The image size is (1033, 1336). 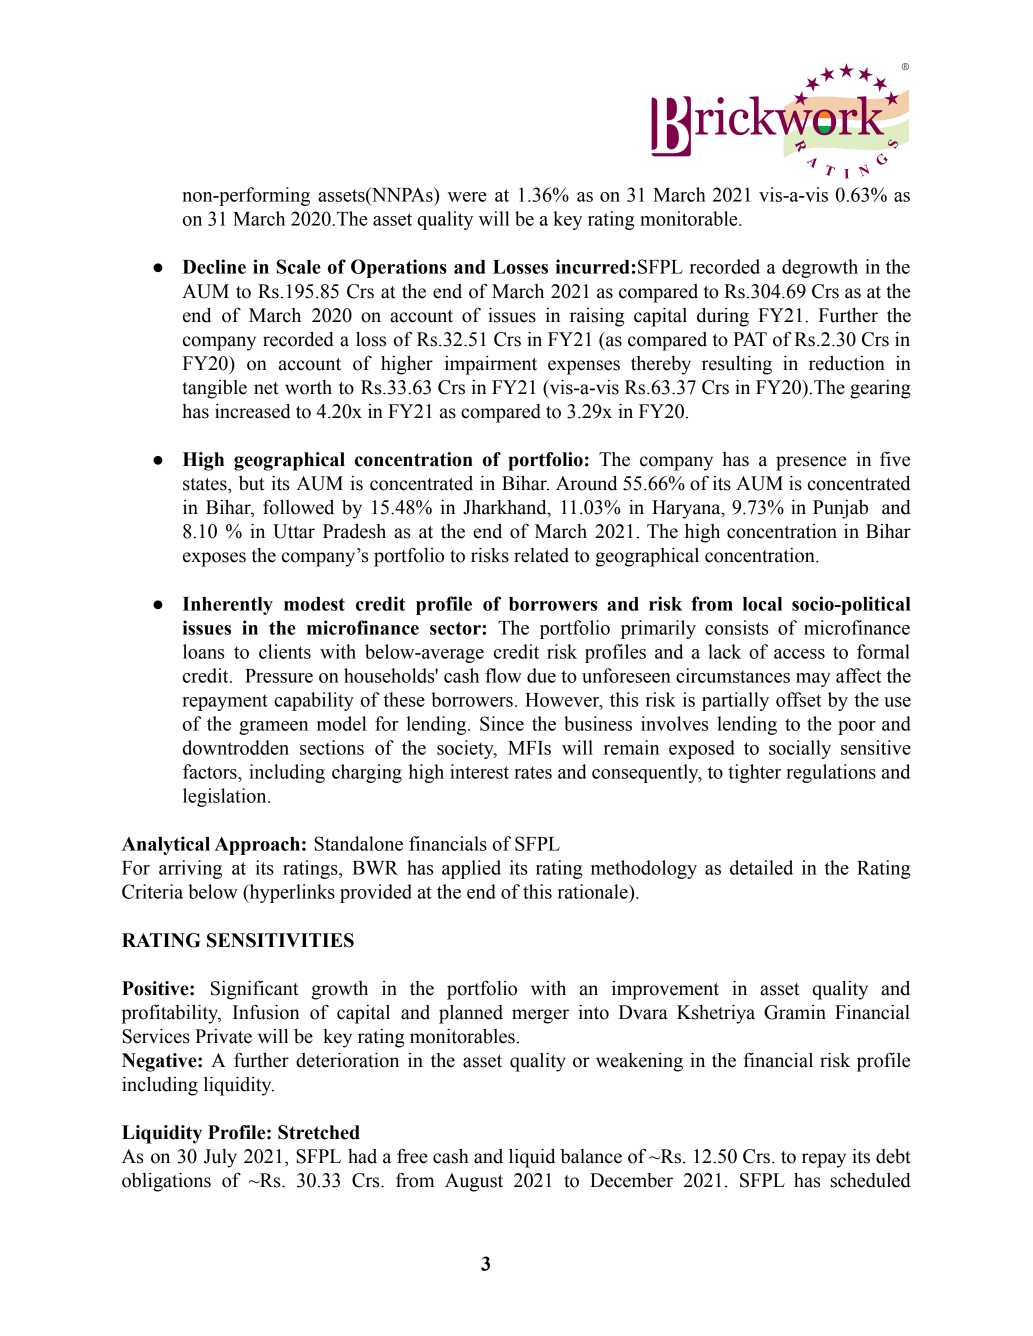 What do you see at coordinates (541, 555) in the page?
I see `related` at bounding box center [541, 555].
